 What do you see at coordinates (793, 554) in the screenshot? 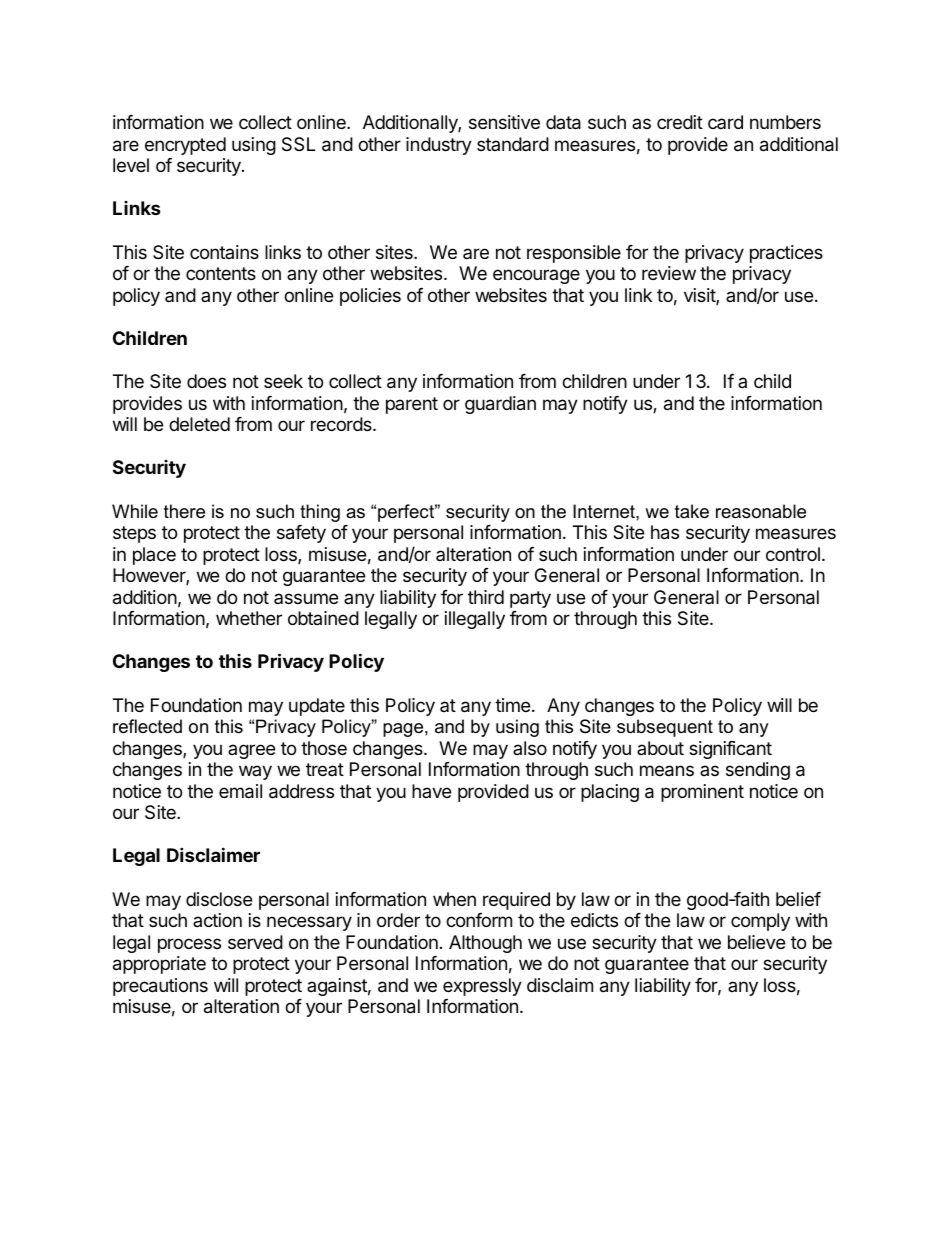
I see `control` at bounding box center [793, 554].
